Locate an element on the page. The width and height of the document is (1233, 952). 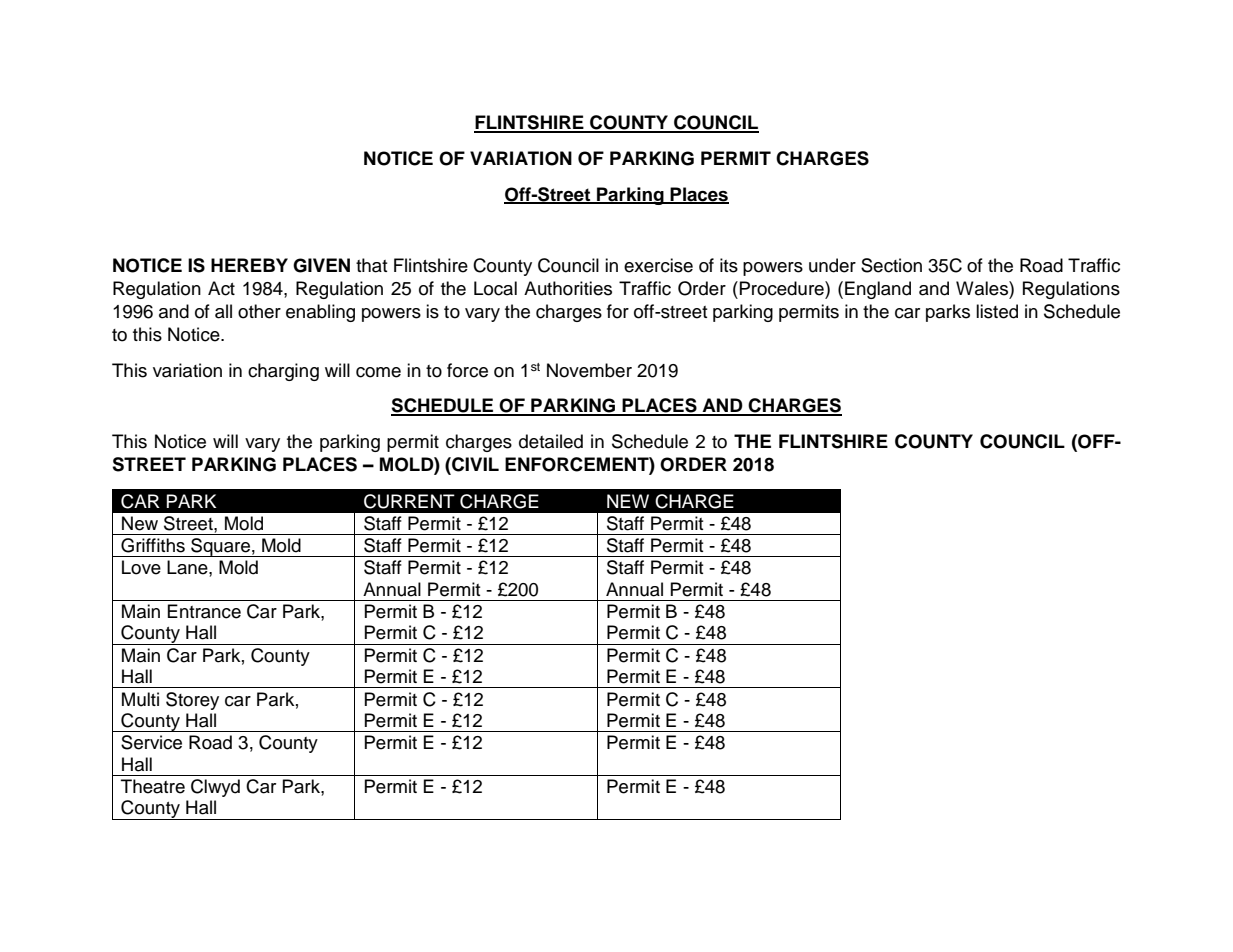
charging is located at coordinates (283, 372).
